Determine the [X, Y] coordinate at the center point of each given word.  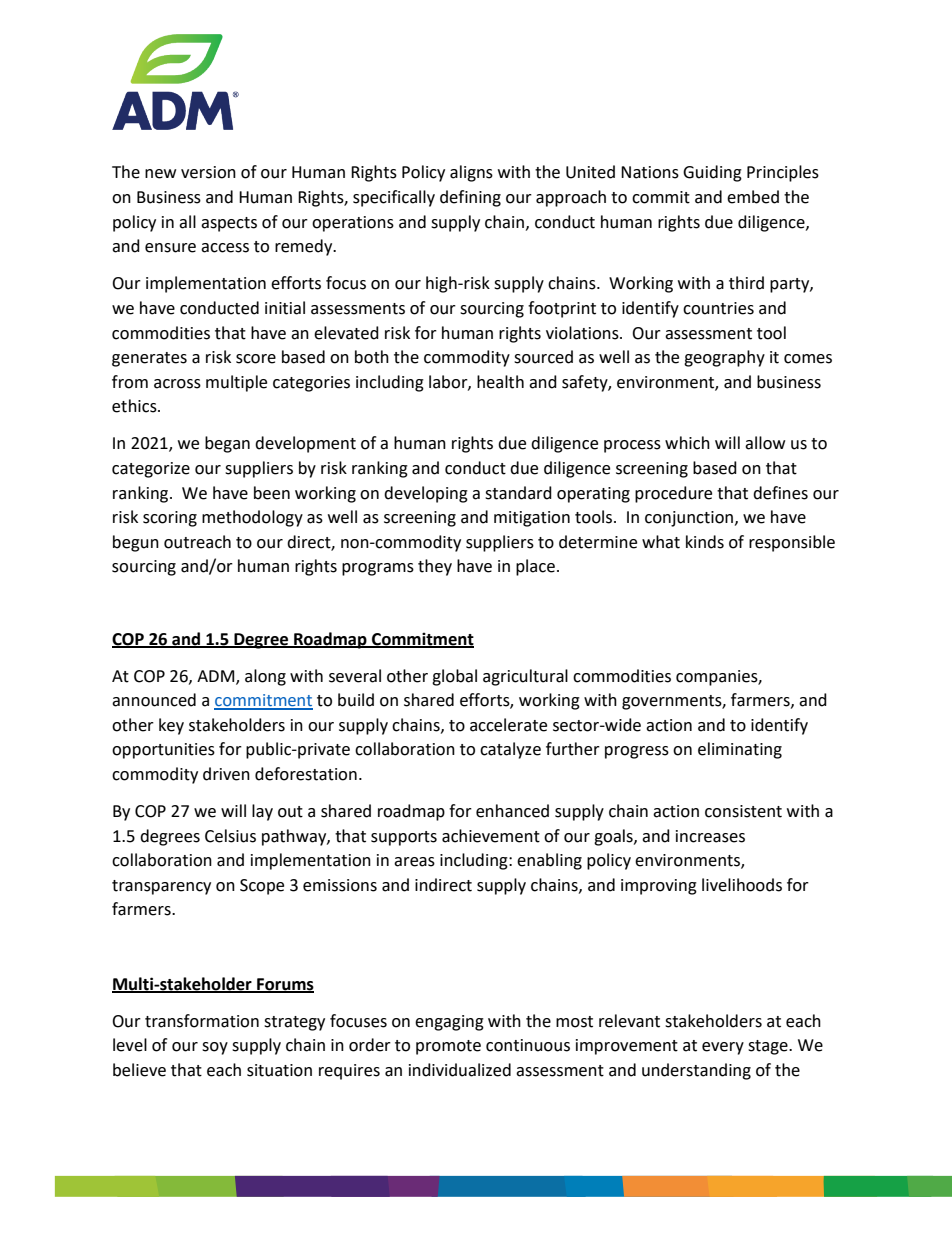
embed [753, 197]
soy [215, 1048]
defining [470, 198]
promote [448, 1047]
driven [226, 774]
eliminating [740, 750]
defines [780, 493]
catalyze [510, 750]
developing [426, 494]
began [227, 444]
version [208, 172]
